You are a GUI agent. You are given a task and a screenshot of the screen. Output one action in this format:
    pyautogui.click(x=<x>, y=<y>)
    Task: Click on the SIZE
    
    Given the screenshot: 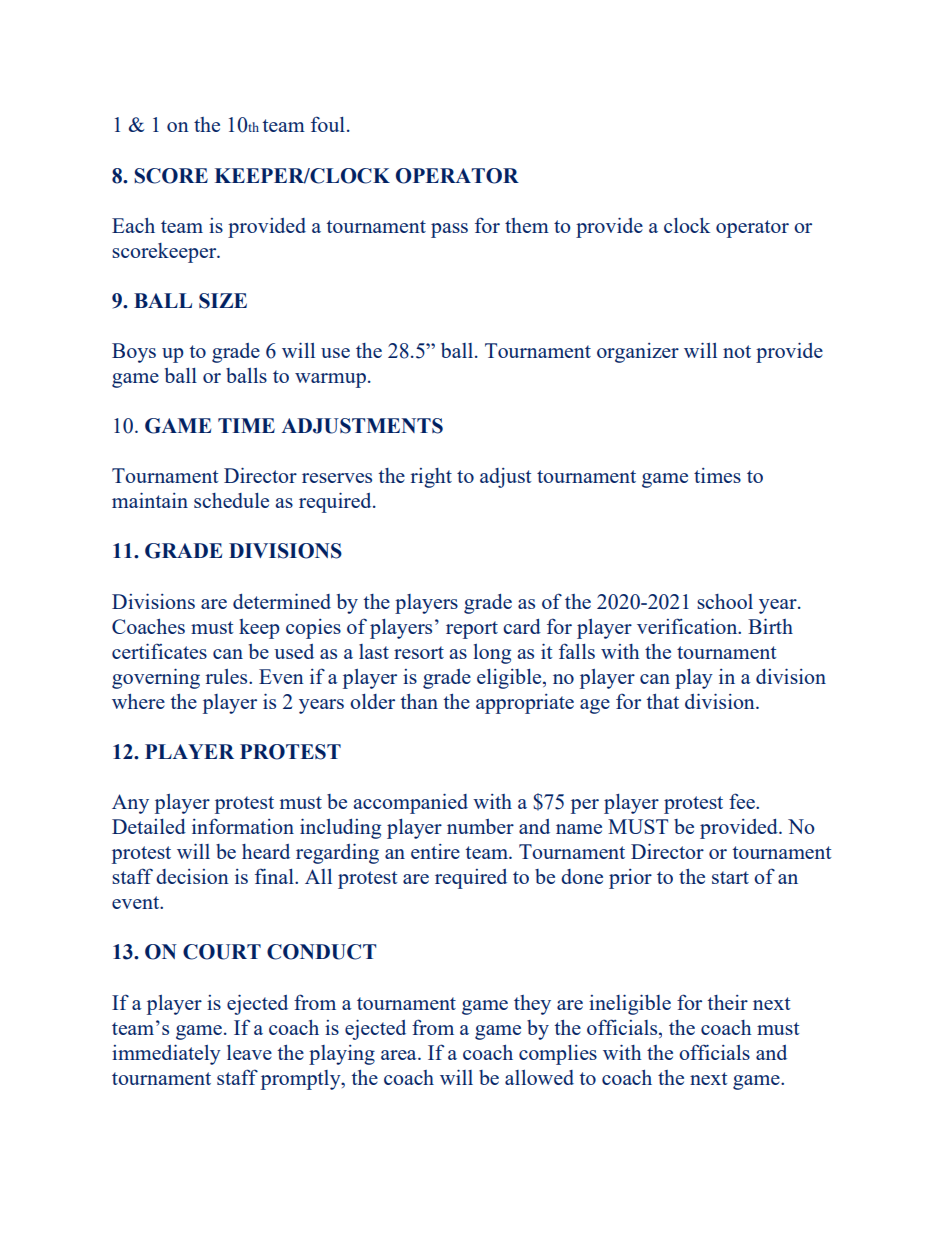 What is the action you would take?
    pyautogui.click(x=223, y=301)
